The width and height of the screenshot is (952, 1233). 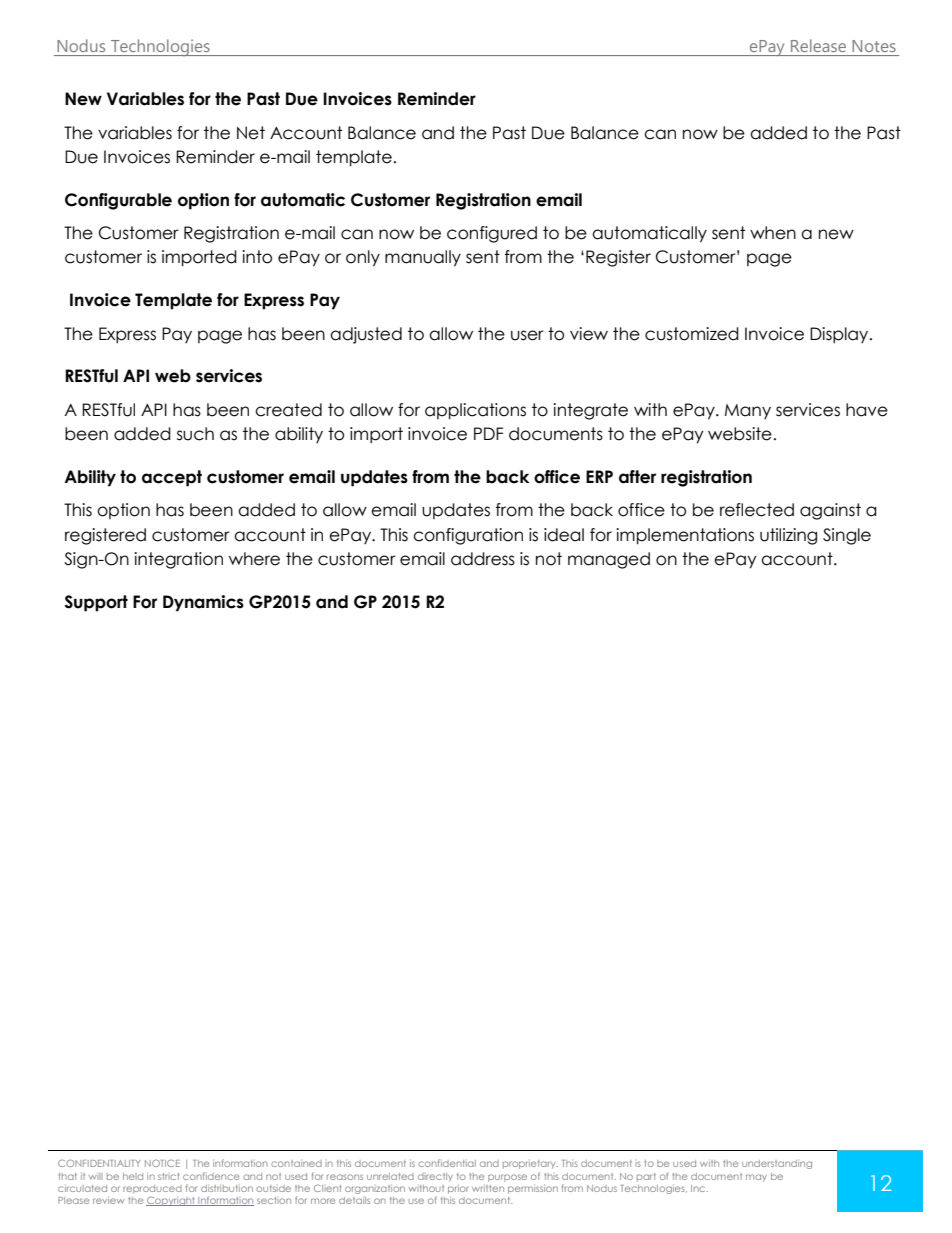 What do you see at coordinates (195, 434) in the screenshot?
I see `such` at bounding box center [195, 434].
